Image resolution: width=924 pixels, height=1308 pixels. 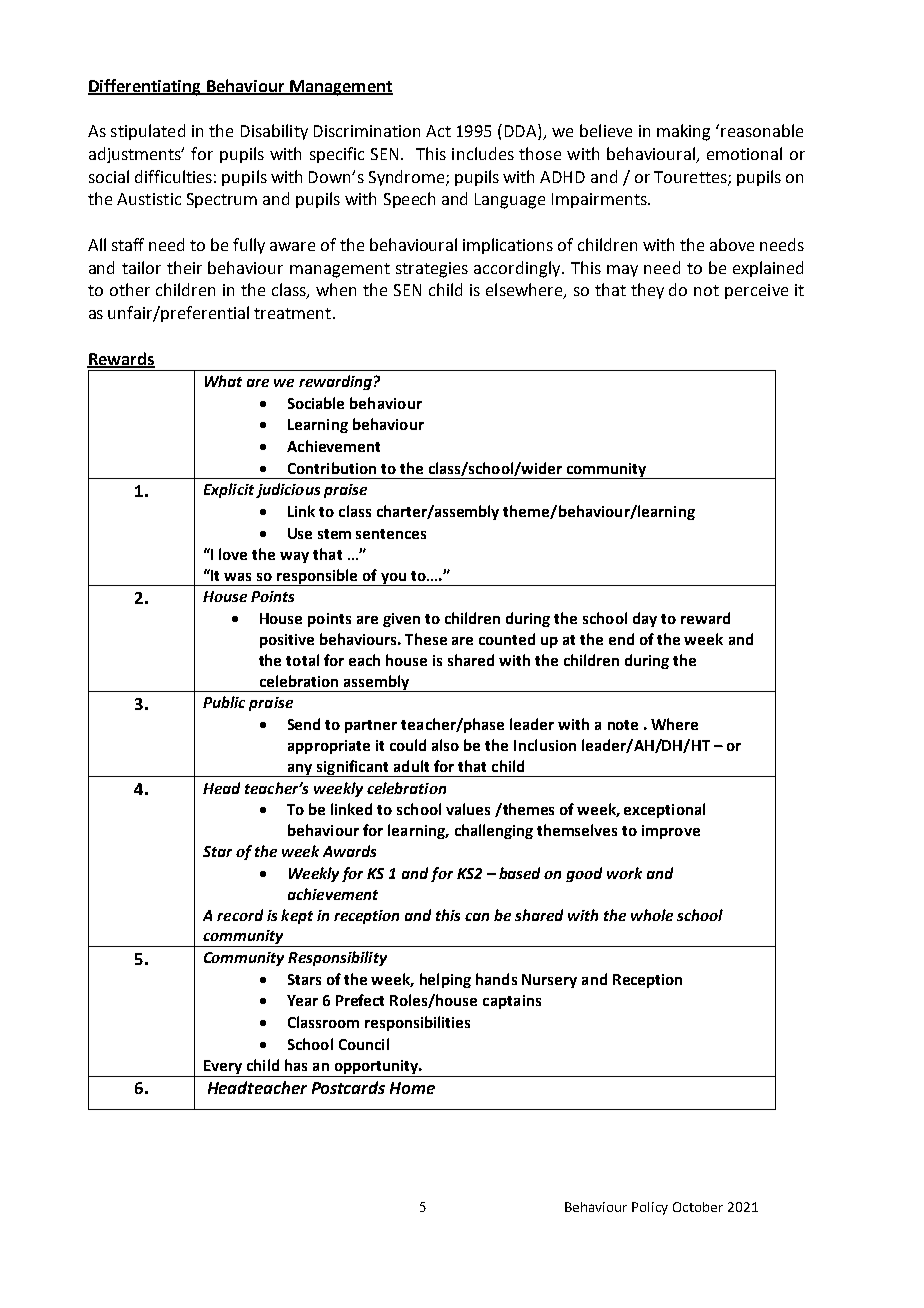 I want to click on Public, so click(x=224, y=702).
